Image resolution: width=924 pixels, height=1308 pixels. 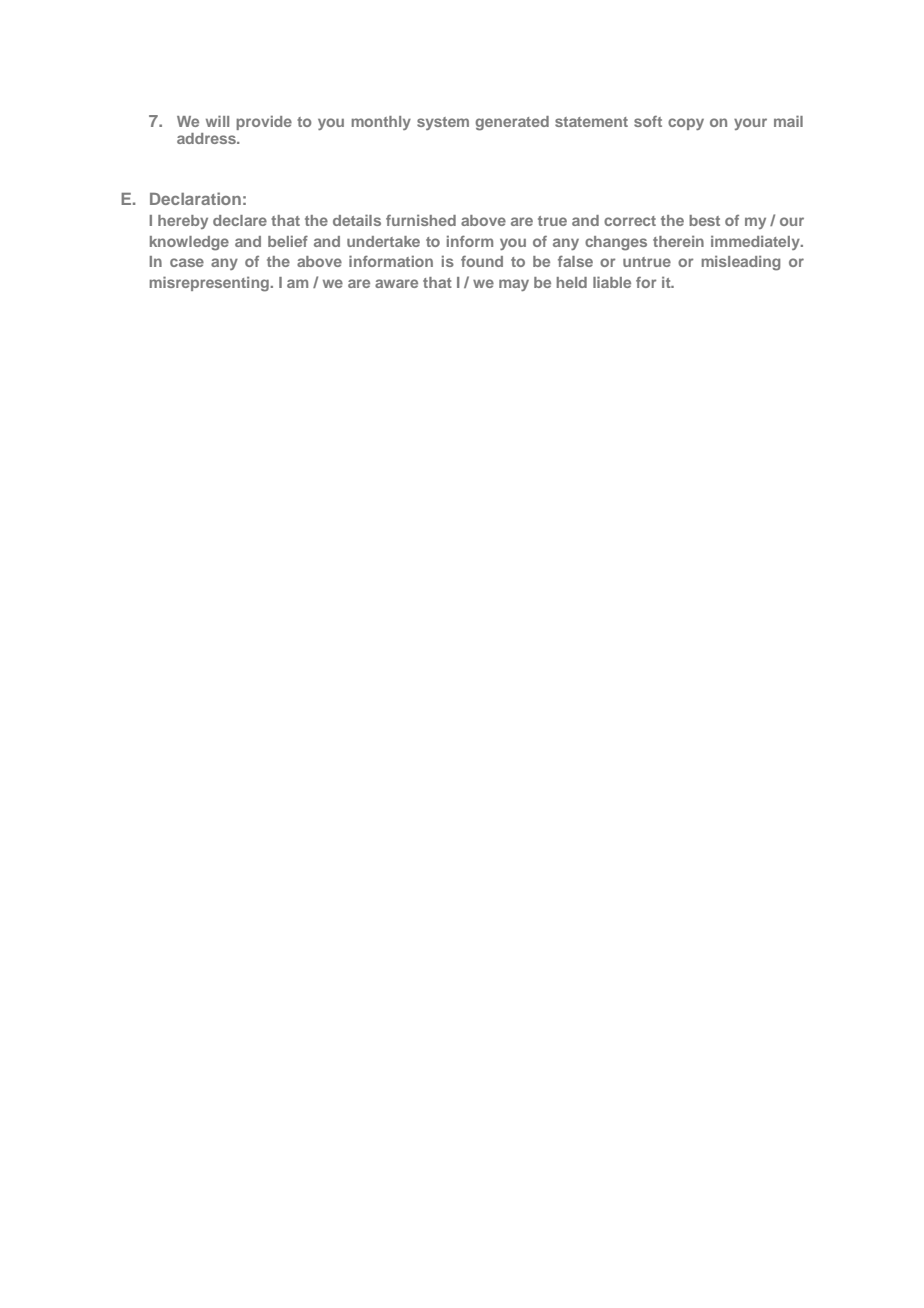 I want to click on Declaration, so click(x=195, y=198).
